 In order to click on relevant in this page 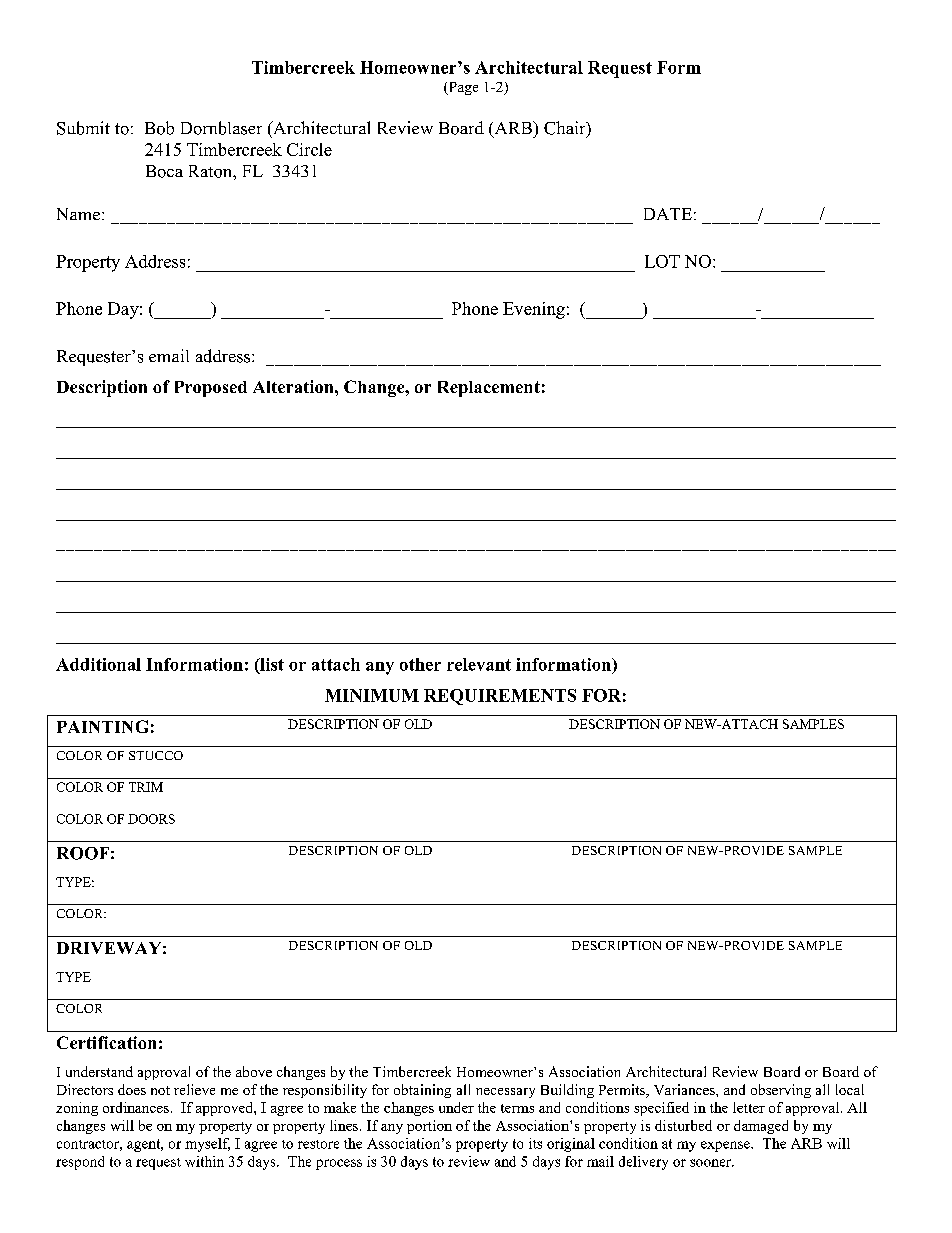, I will do `click(479, 664)`.
